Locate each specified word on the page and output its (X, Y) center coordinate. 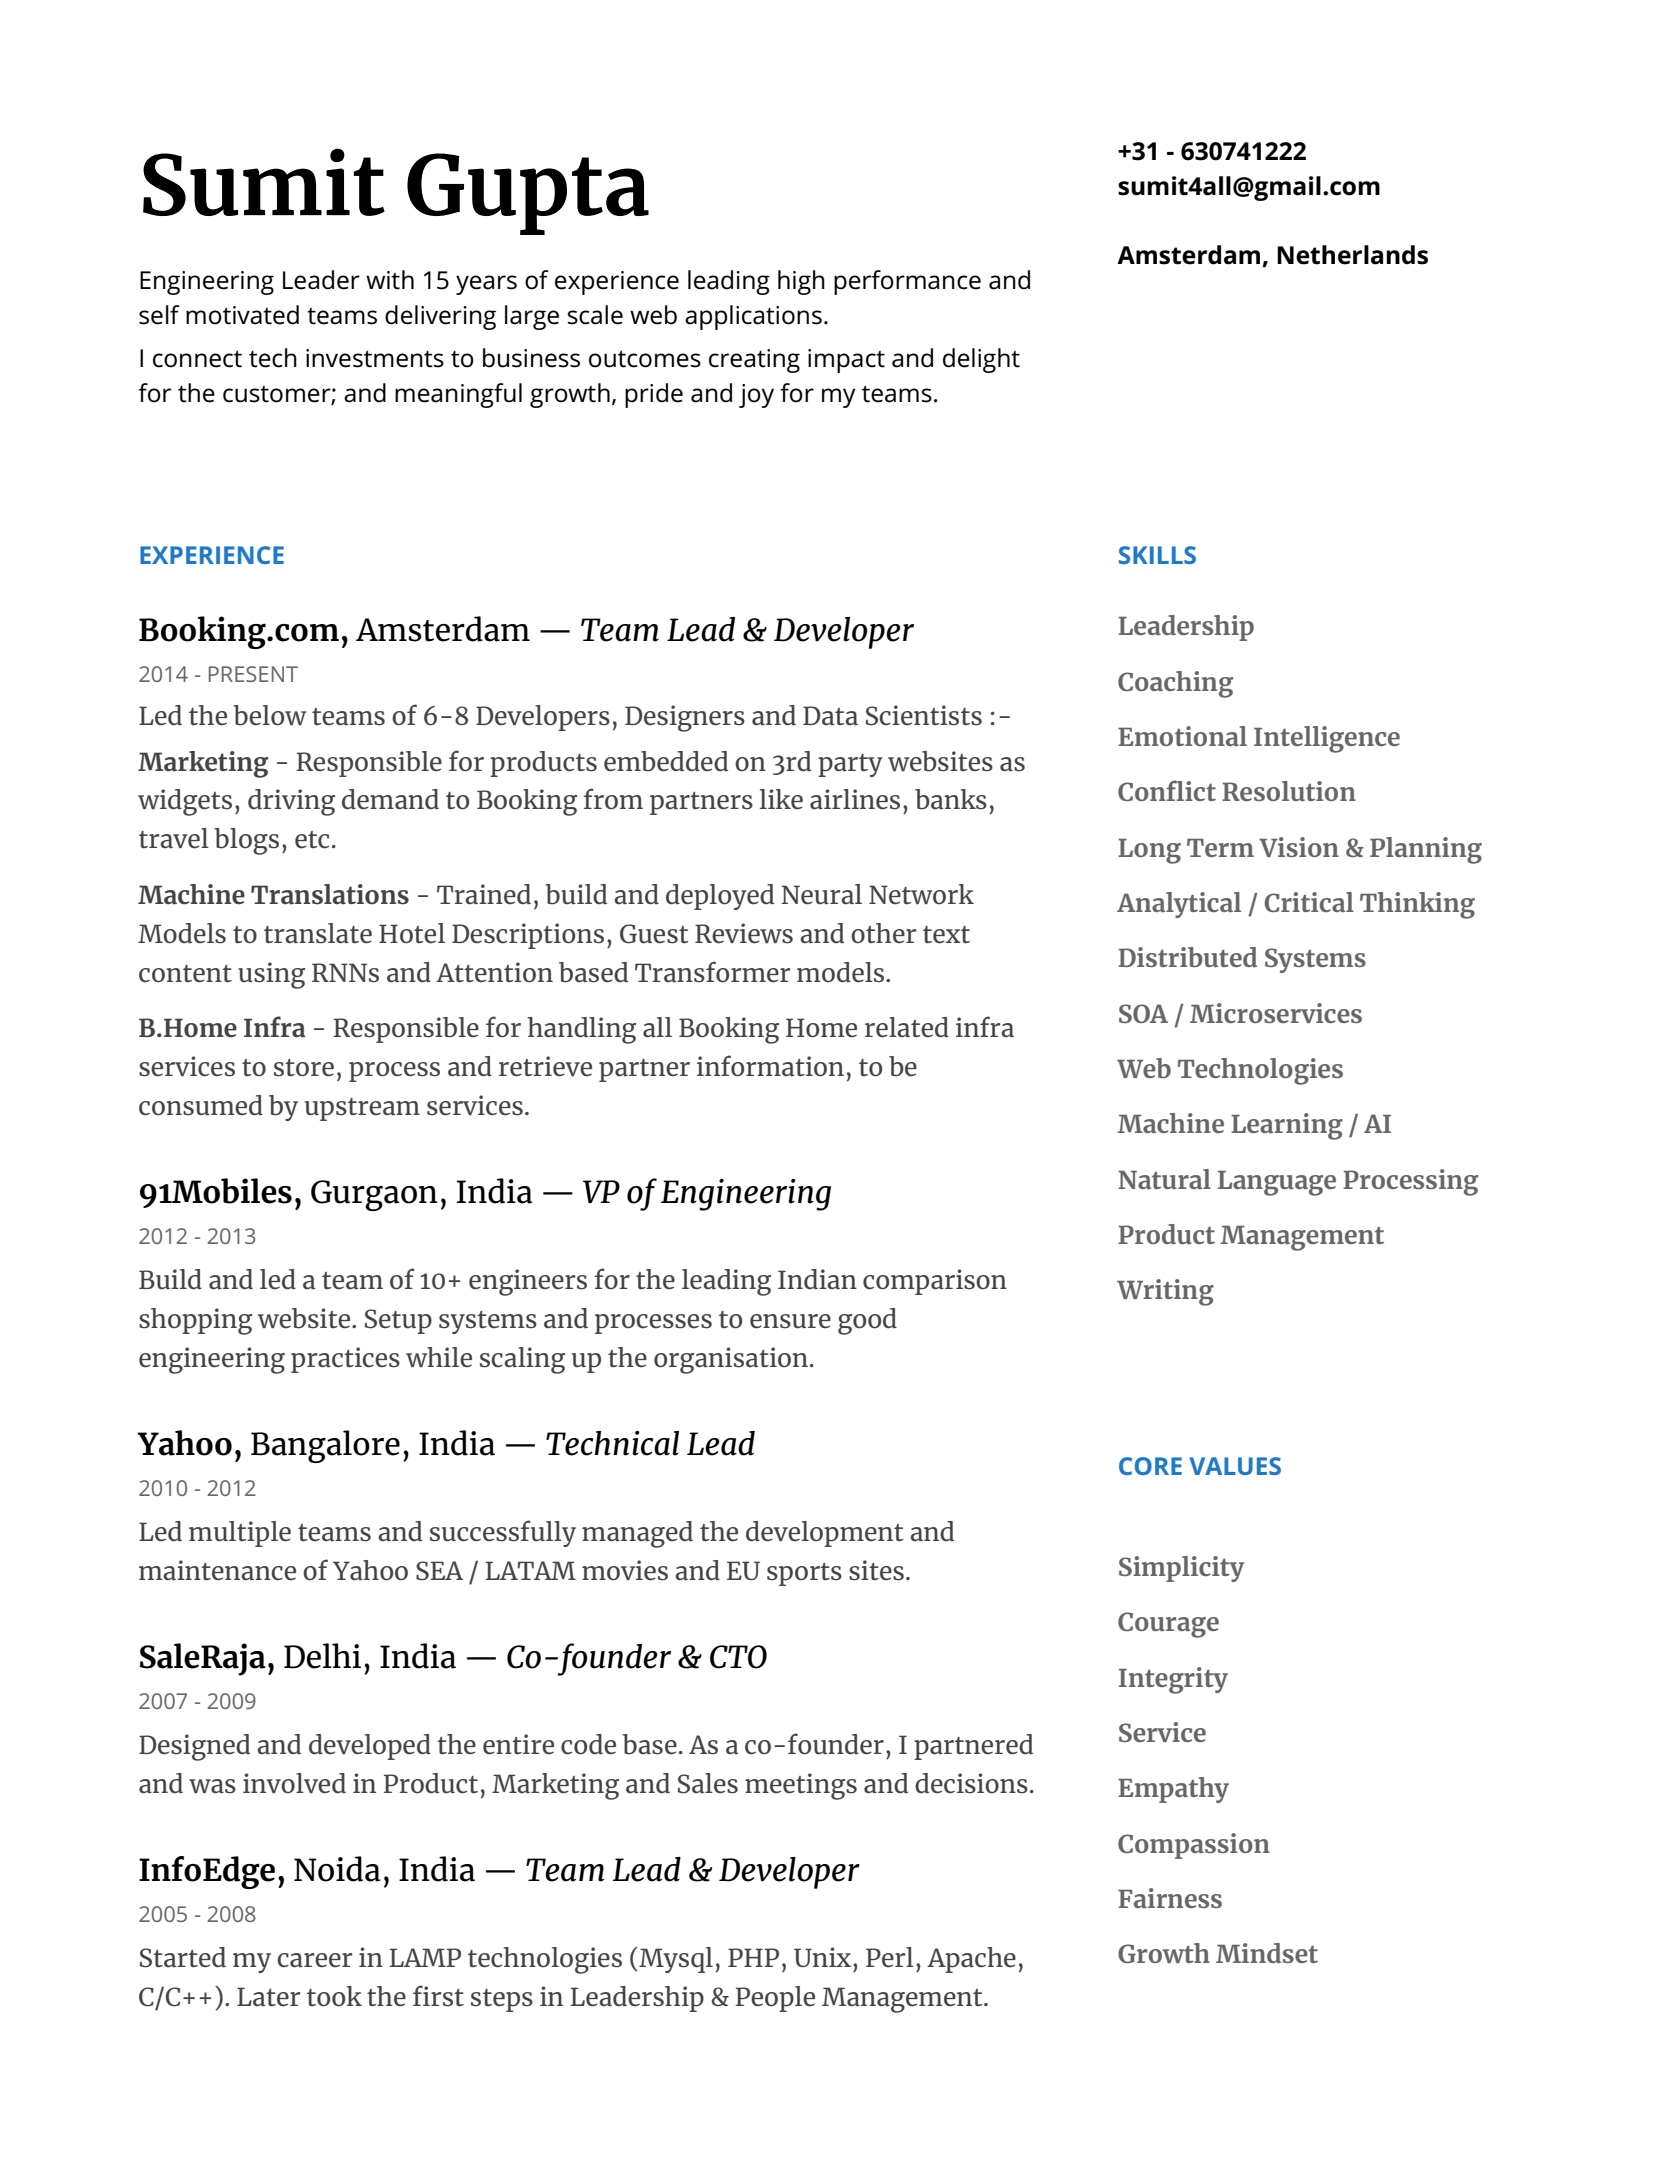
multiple (240, 1534)
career (314, 1960)
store (304, 1068)
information (770, 1066)
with (390, 280)
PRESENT (253, 674)
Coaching (1175, 684)
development (824, 1534)
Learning (1287, 1126)
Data (830, 715)
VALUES (1235, 1466)
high (801, 282)
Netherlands (1352, 255)
